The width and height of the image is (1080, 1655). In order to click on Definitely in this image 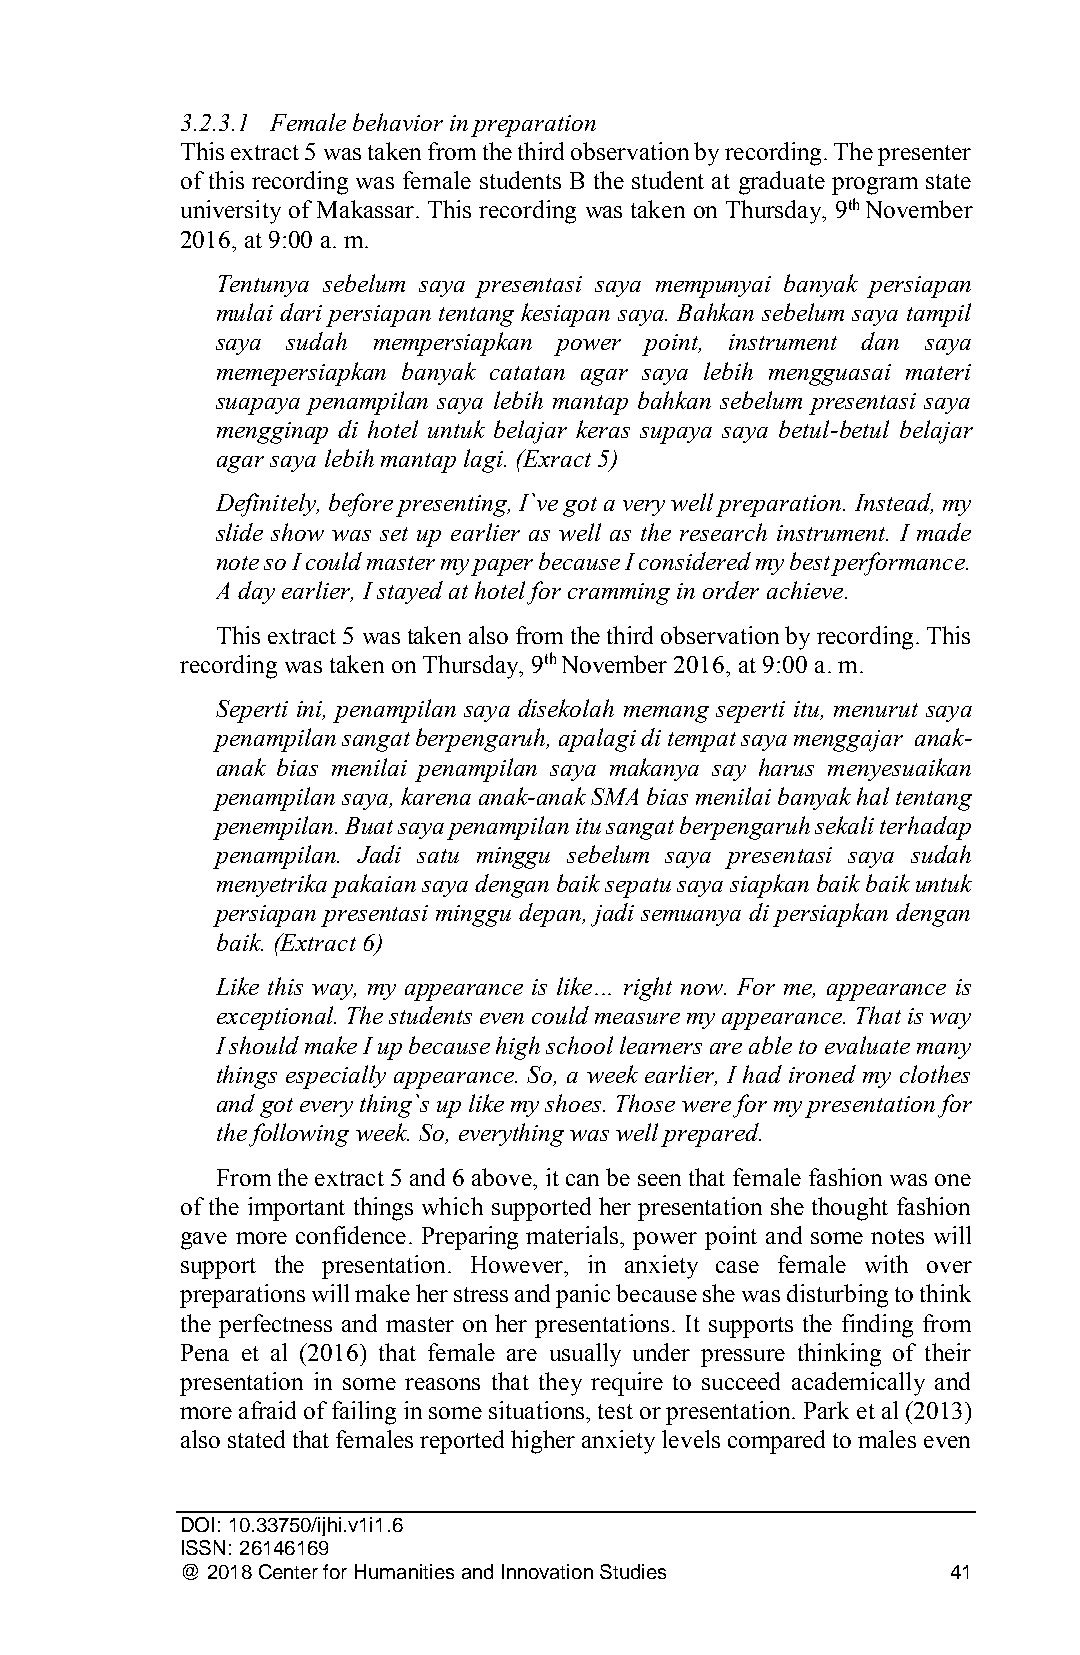, I will do `click(267, 505)`.
